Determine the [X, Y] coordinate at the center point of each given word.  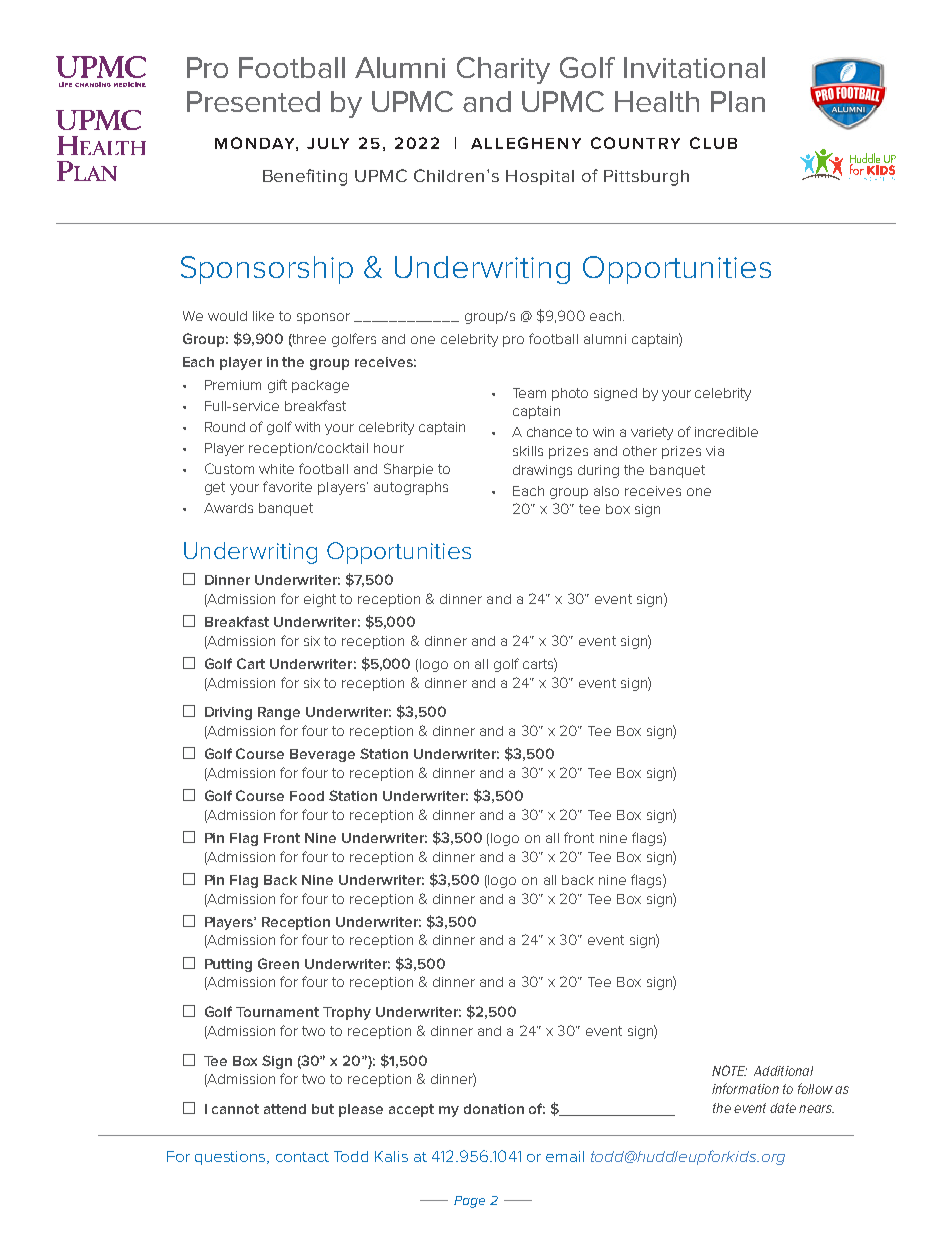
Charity [503, 70]
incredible [726, 432]
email [565, 1156]
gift [277, 386]
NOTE [729, 1070]
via [715, 451]
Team [529, 393]
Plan [738, 101]
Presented [253, 101]
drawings [542, 471]
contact [302, 1157]
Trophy [347, 1013]
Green [278, 963]
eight [320, 600]
